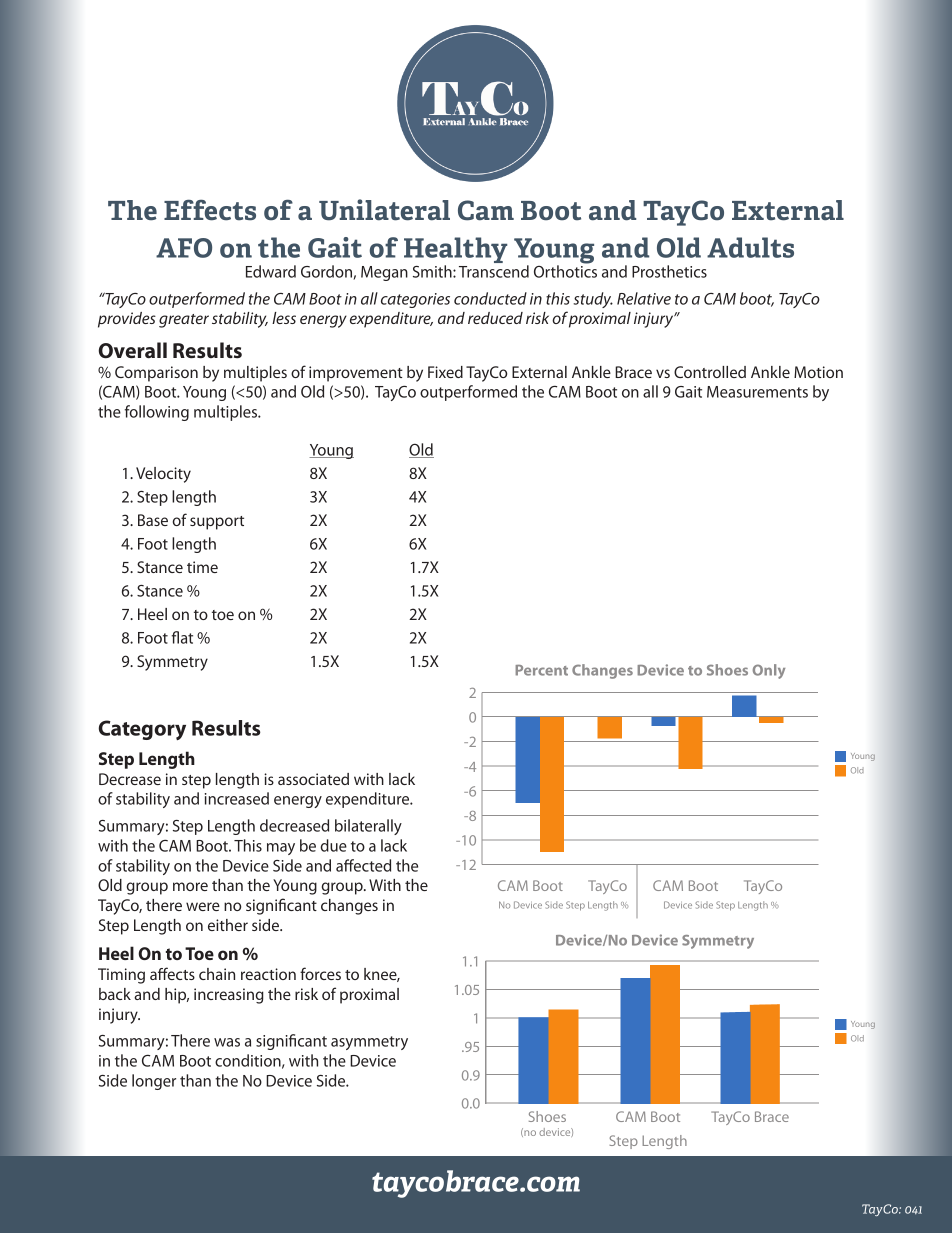 The width and height of the image is (952, 1233). What do you see at coordinates (456, 251) in the image?
I see `Healthy` at bounding box center [456, 251].
